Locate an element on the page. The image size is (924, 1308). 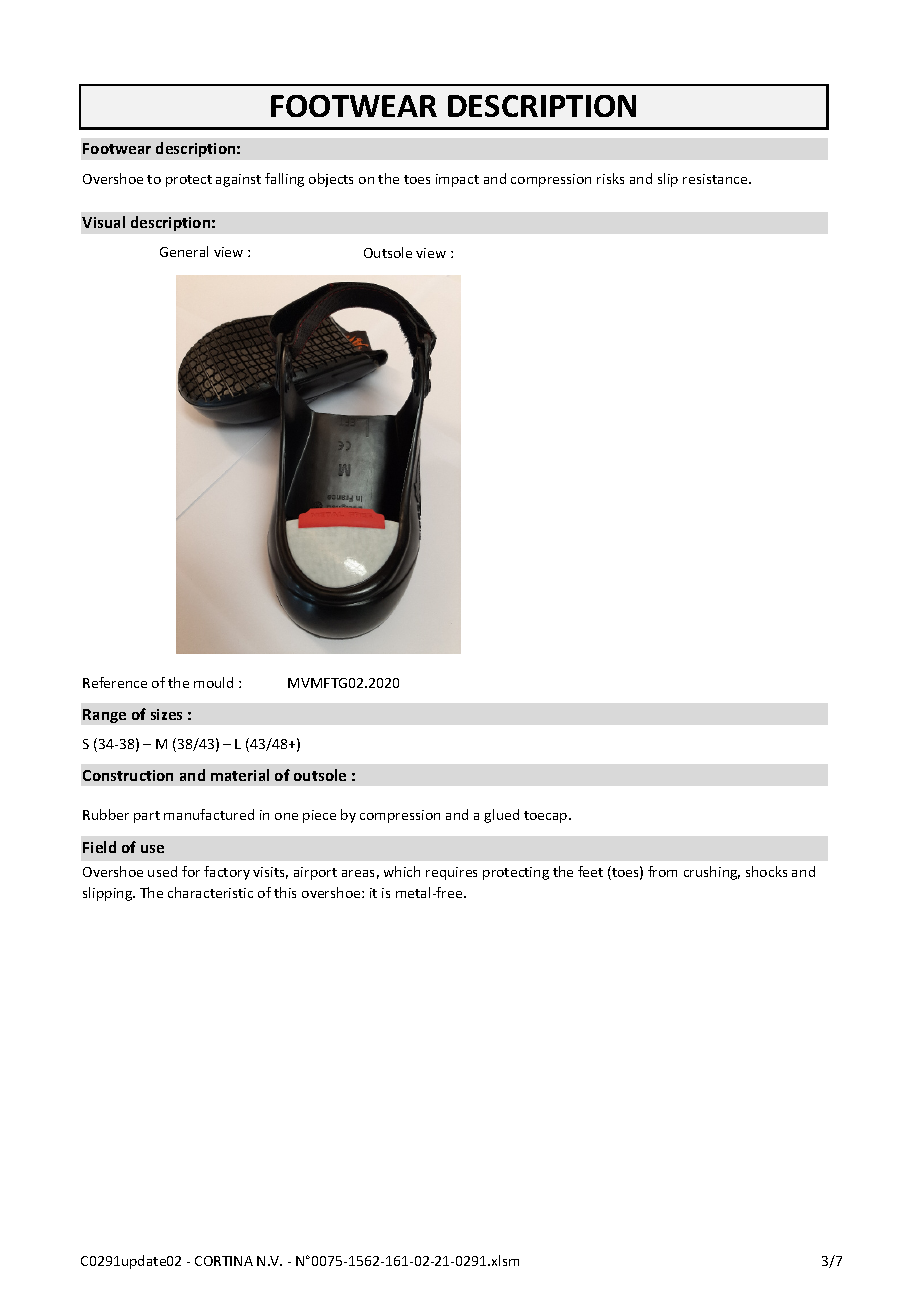
manufactured is located at coordinates (209, 814).
